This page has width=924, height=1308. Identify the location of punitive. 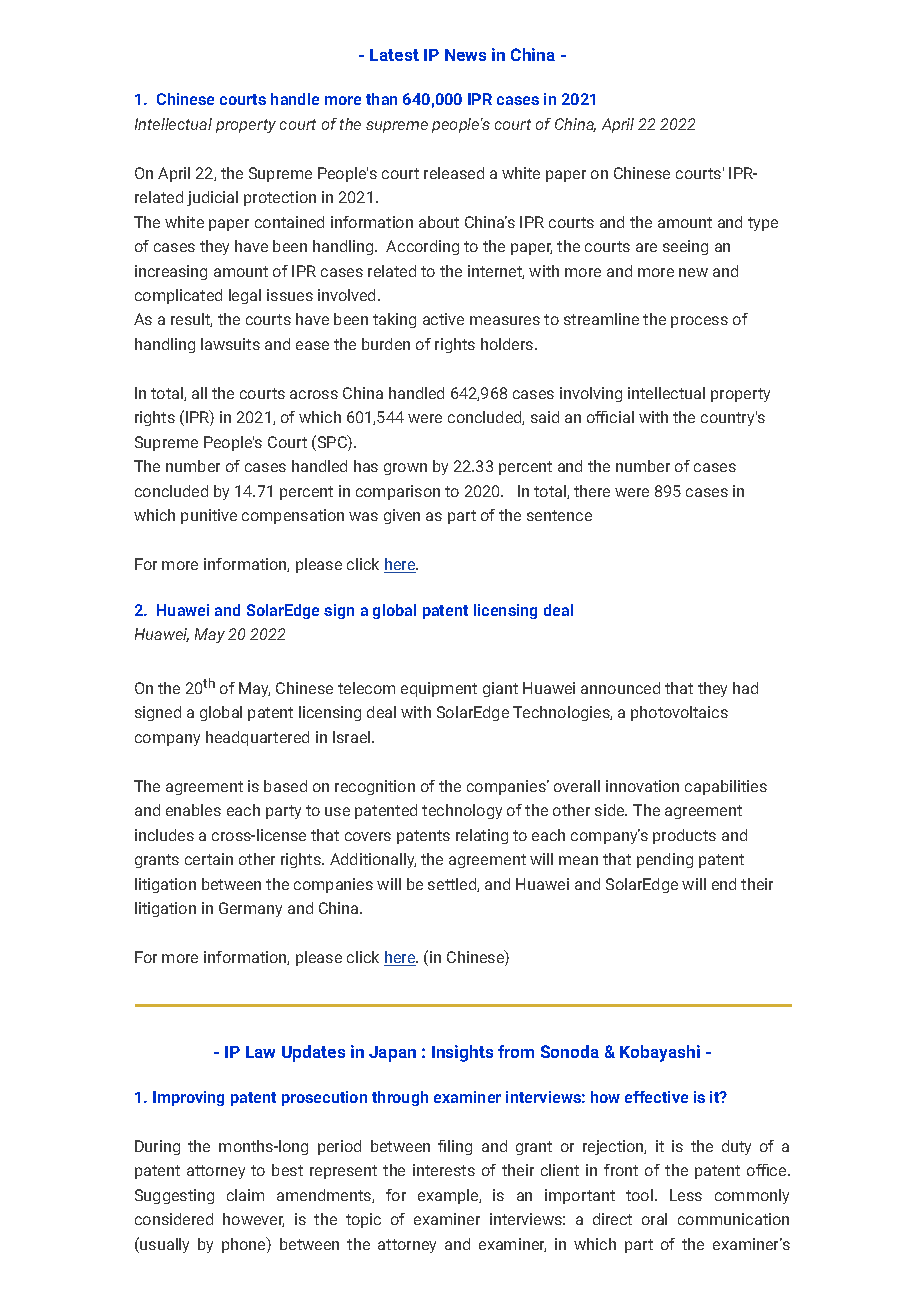
(209, 516).
